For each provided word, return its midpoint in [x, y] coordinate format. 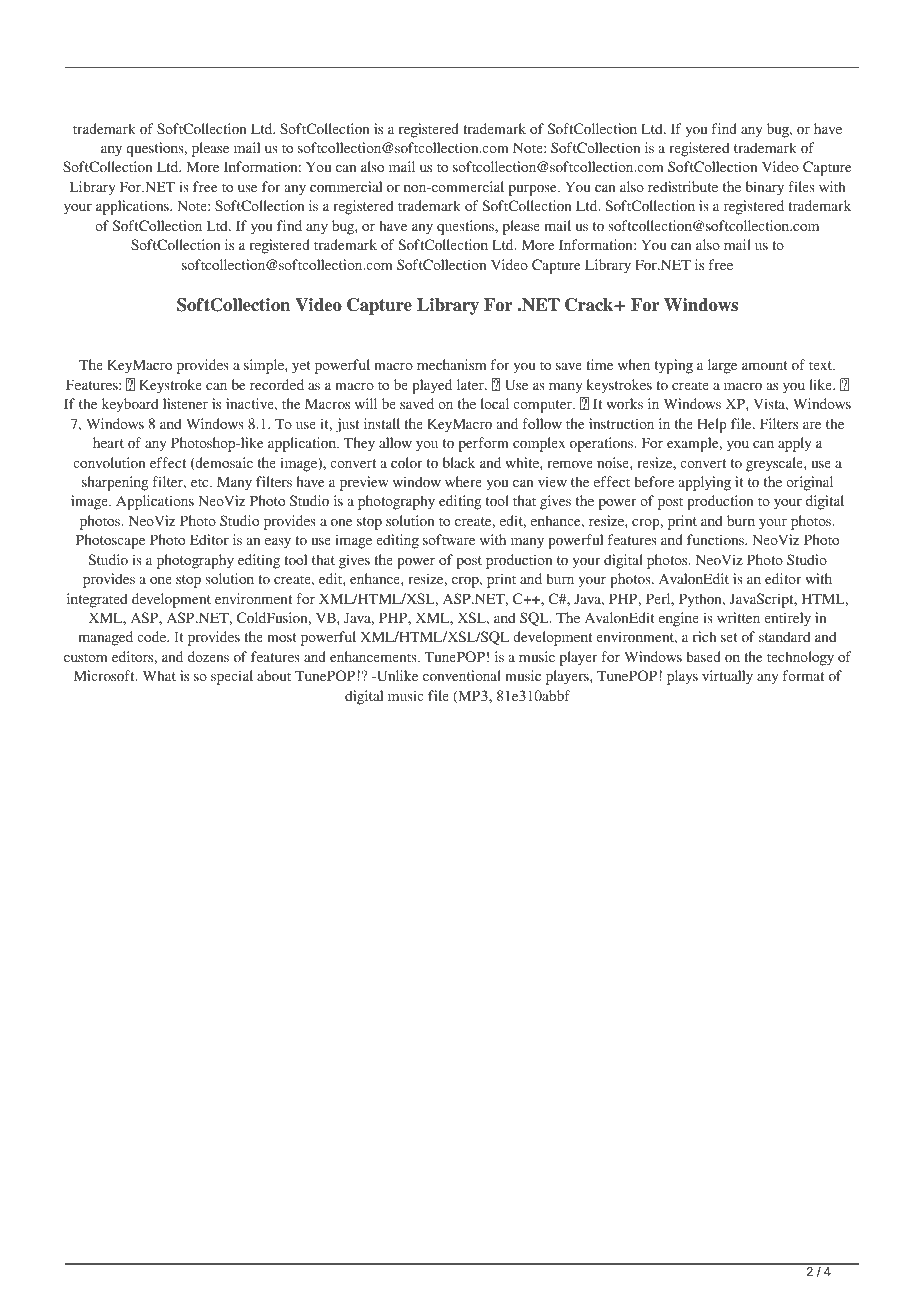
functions [716, 539]
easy [278, 543]
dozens [208, 656]
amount [765, 365]
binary [765, 188]
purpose [534, 190]
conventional [462, 675]
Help [712, 425]
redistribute [683, 186]
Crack [590, 305]
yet [301, 367]
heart [108, 442]
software [449, 539]
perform [484, 444]
